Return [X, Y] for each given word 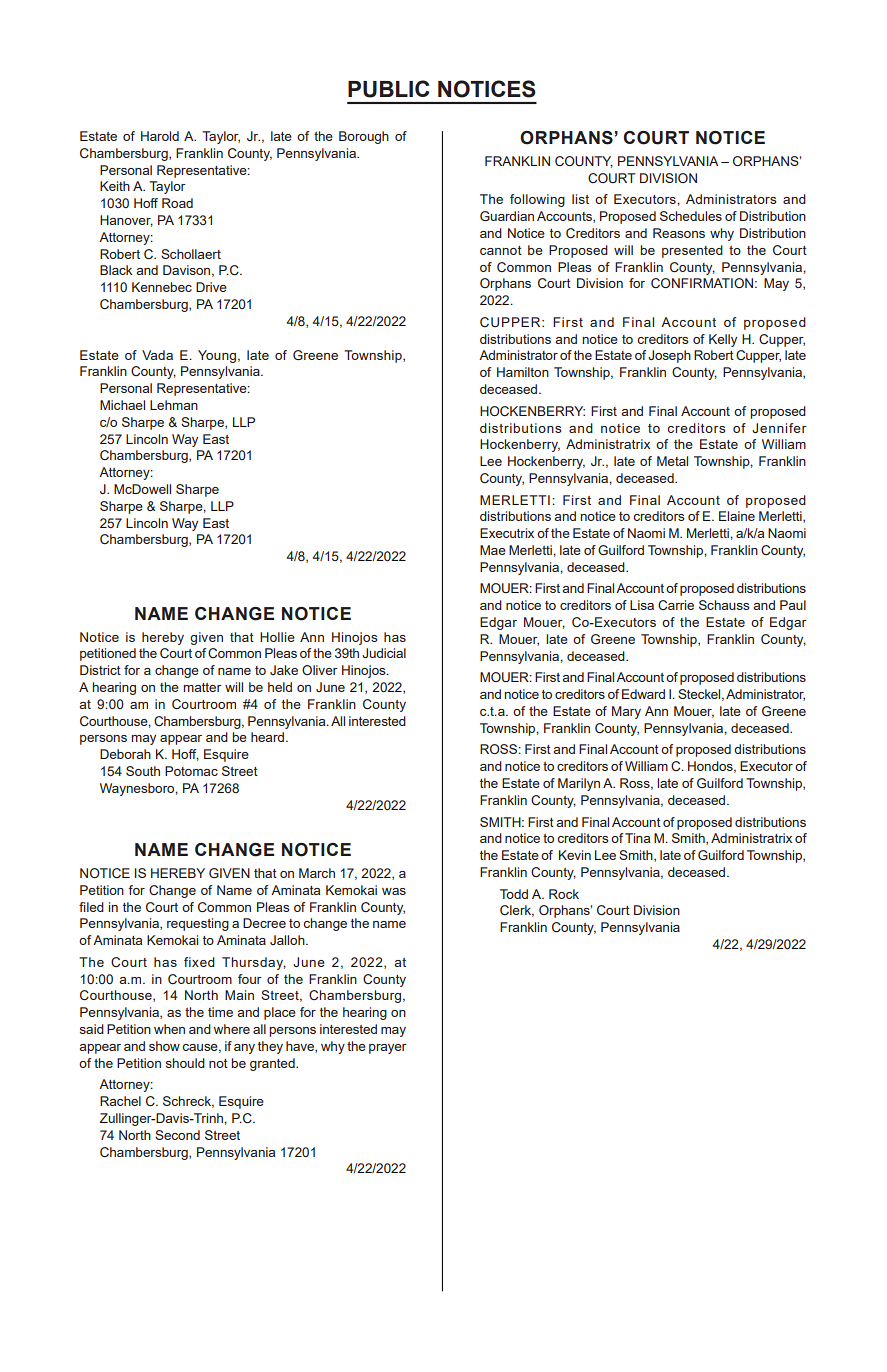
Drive [211, 287]
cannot [501, 250]
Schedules [691, 216]
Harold [160, 136]
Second [177, 1135]
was [394, 891]
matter [202, 687]
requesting [198, 924]
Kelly [723, 340]
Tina [637, 838]
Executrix [507, 533]
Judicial [384, 653]
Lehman [174, 405]
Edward [643, 694]
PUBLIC [389, 89]
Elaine [737, 516]
